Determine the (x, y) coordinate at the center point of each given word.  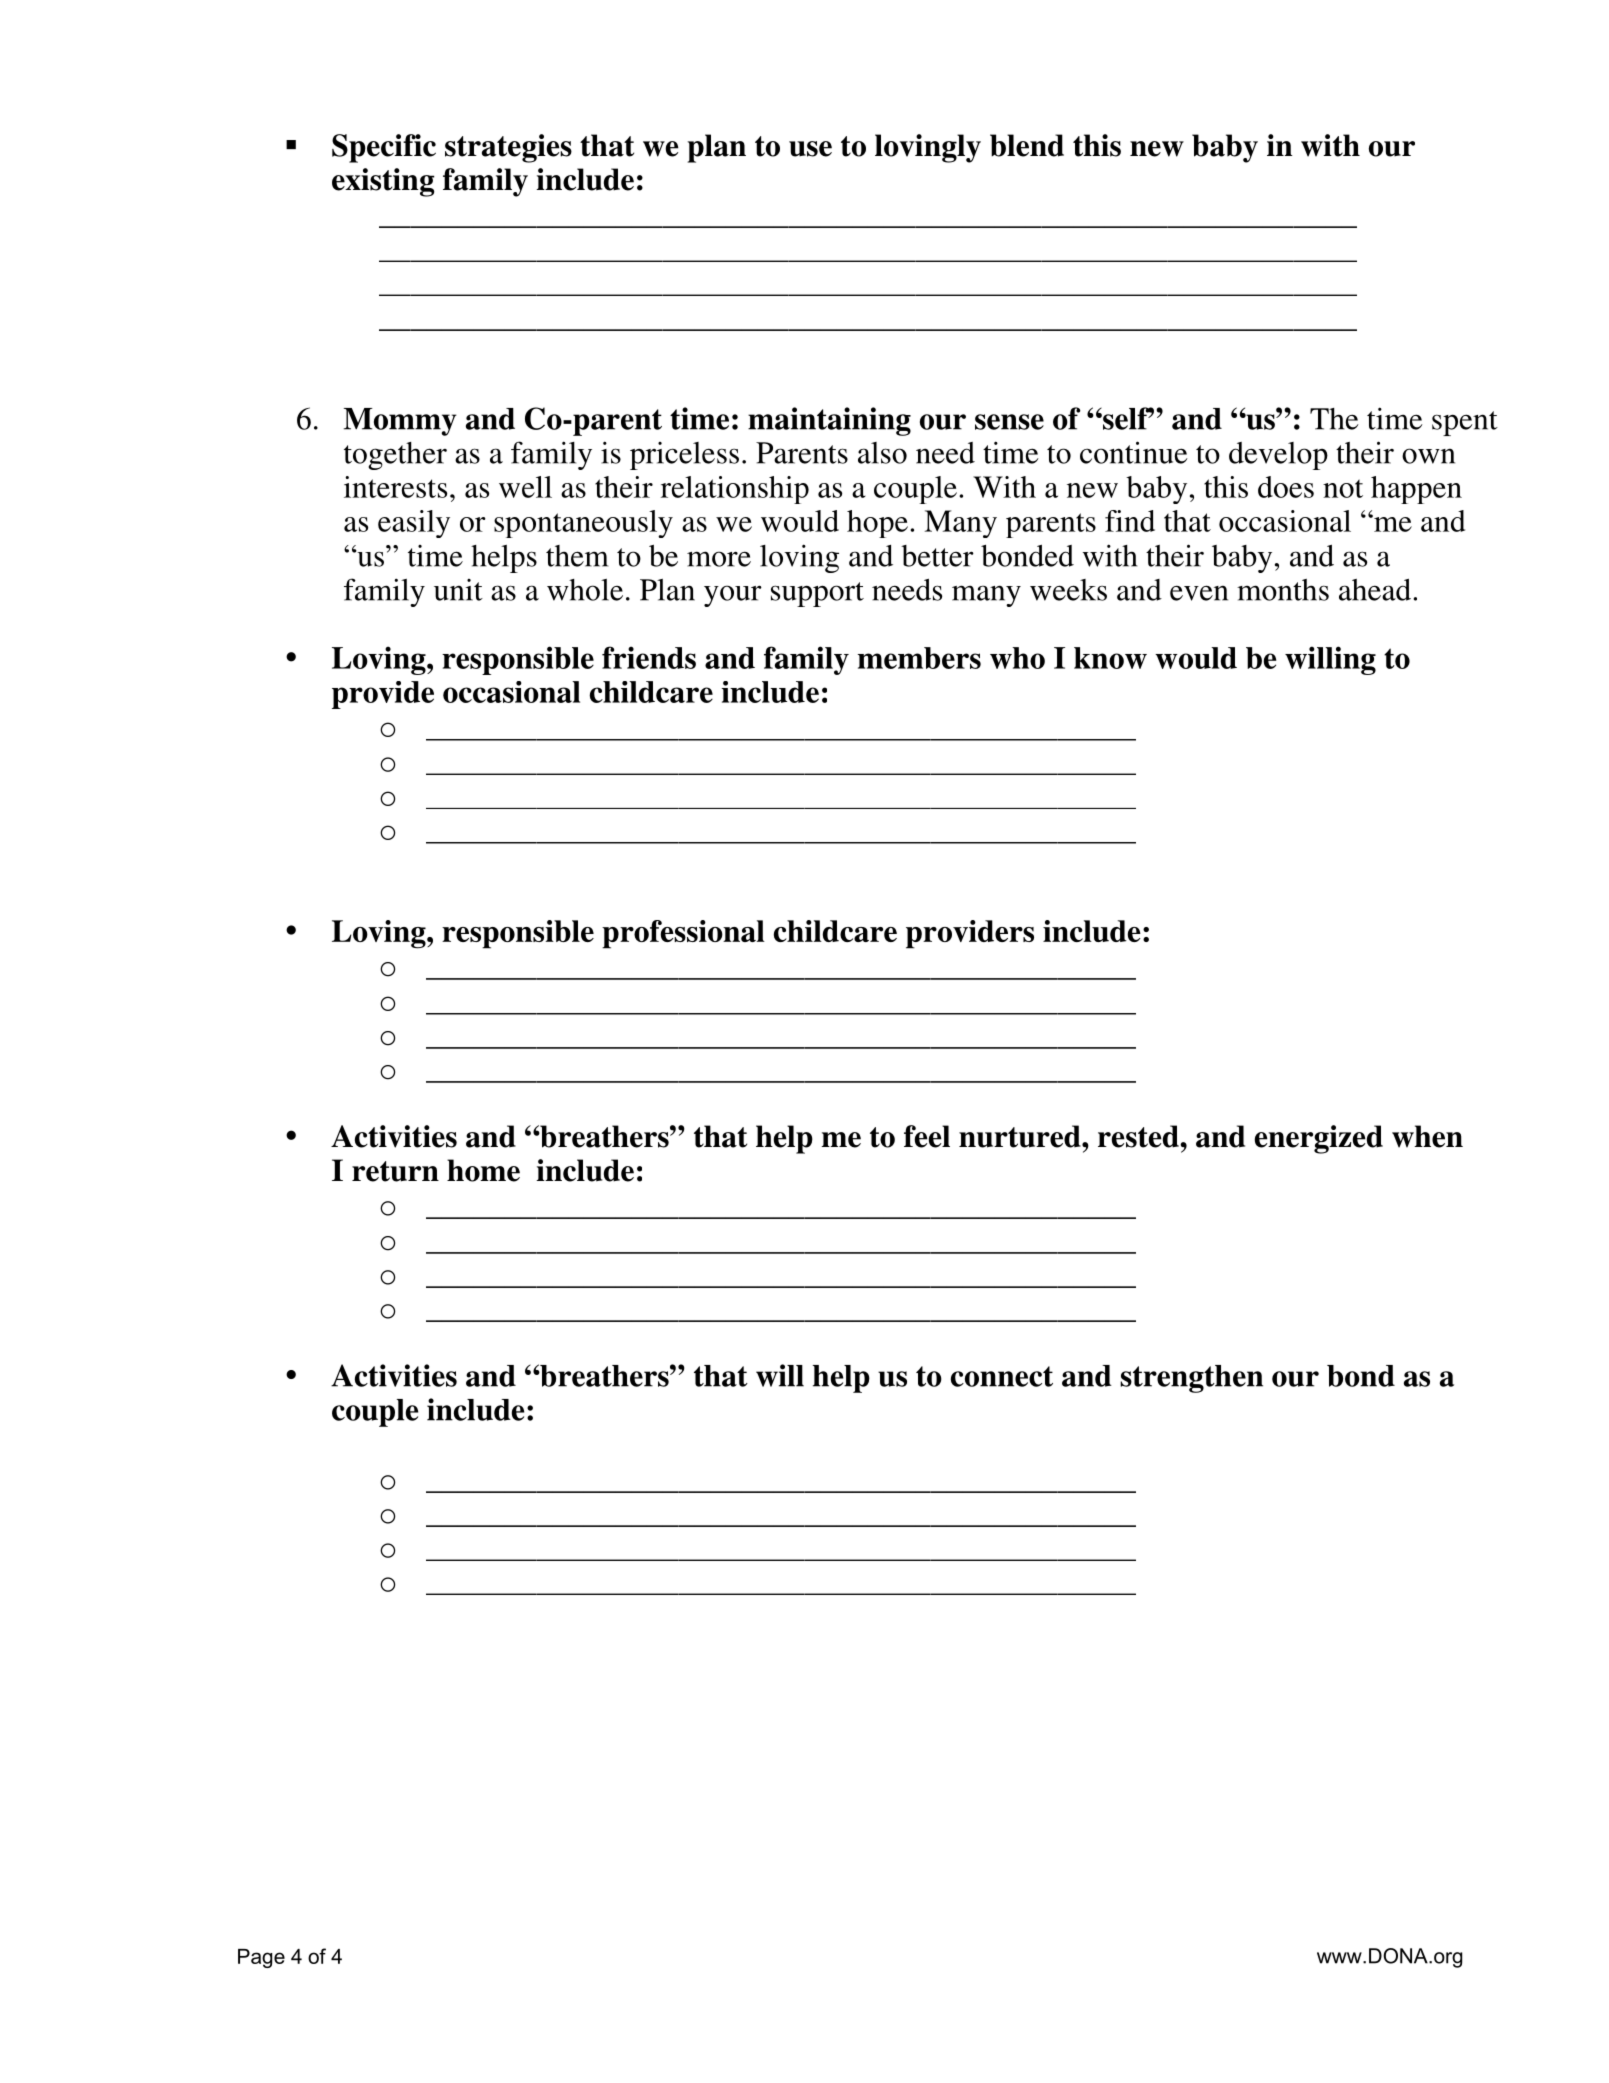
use (810, 149)
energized (1318, 1139)
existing (383, 182)
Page (261, 1958)
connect (1002, 1376)
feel (927, 1136)
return (395, 1171)
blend (1027, 145)
